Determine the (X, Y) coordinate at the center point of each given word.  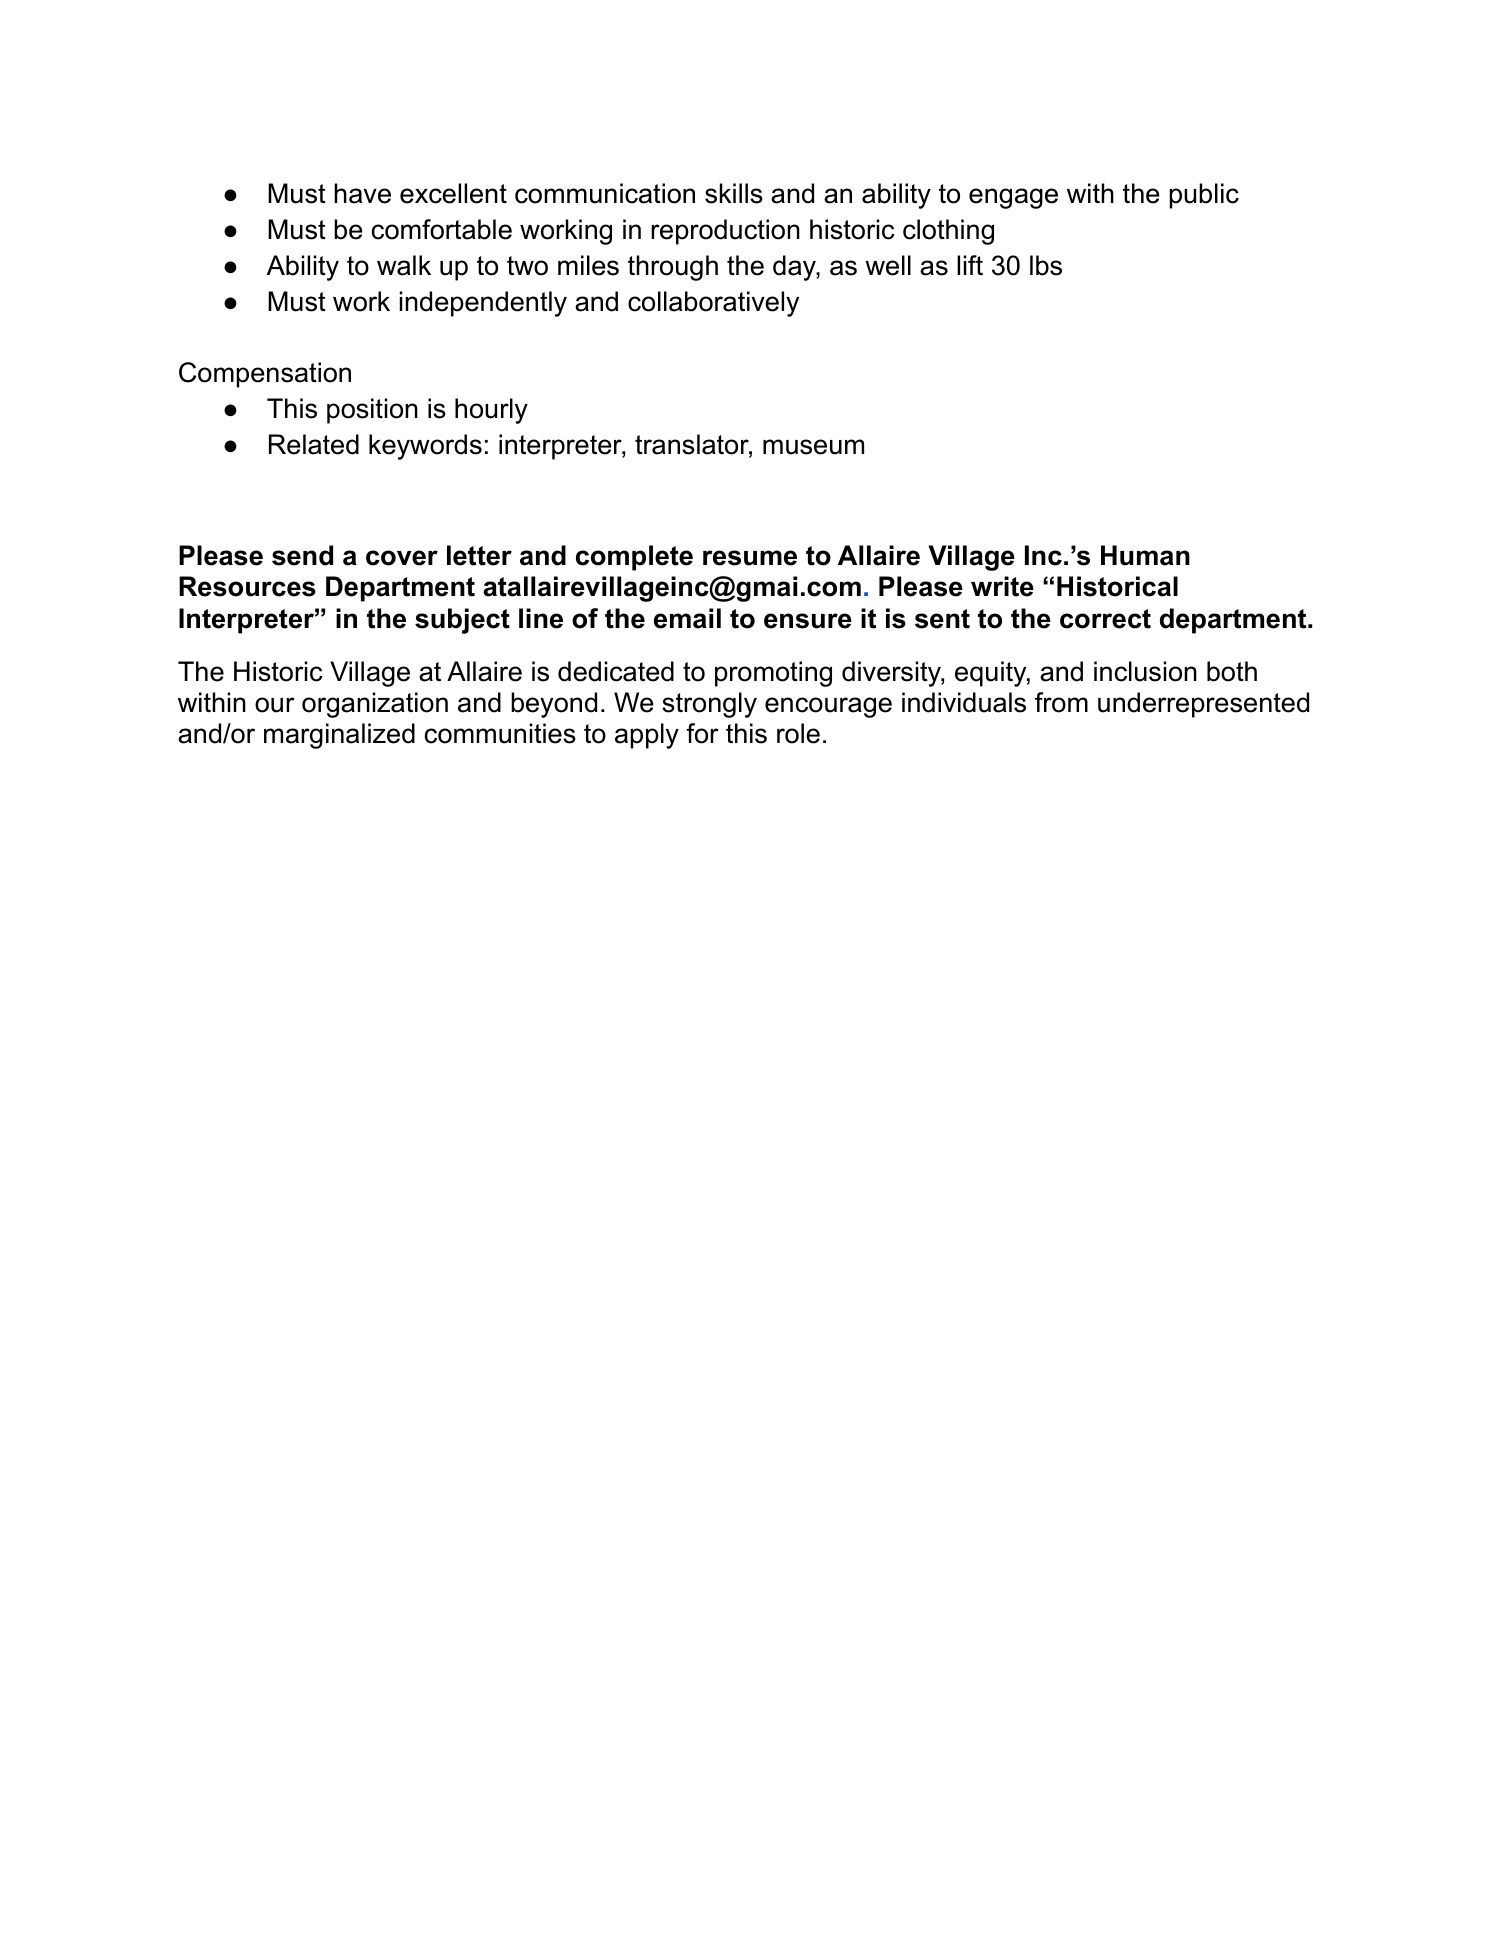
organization (375, 705)
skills (734, 193)
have (362, 193)
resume (750, 558)
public (1204, 196)
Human (1145, 555)
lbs (1046, 265)
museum (813, 447)
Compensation (265, 375)
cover (402, 558)
